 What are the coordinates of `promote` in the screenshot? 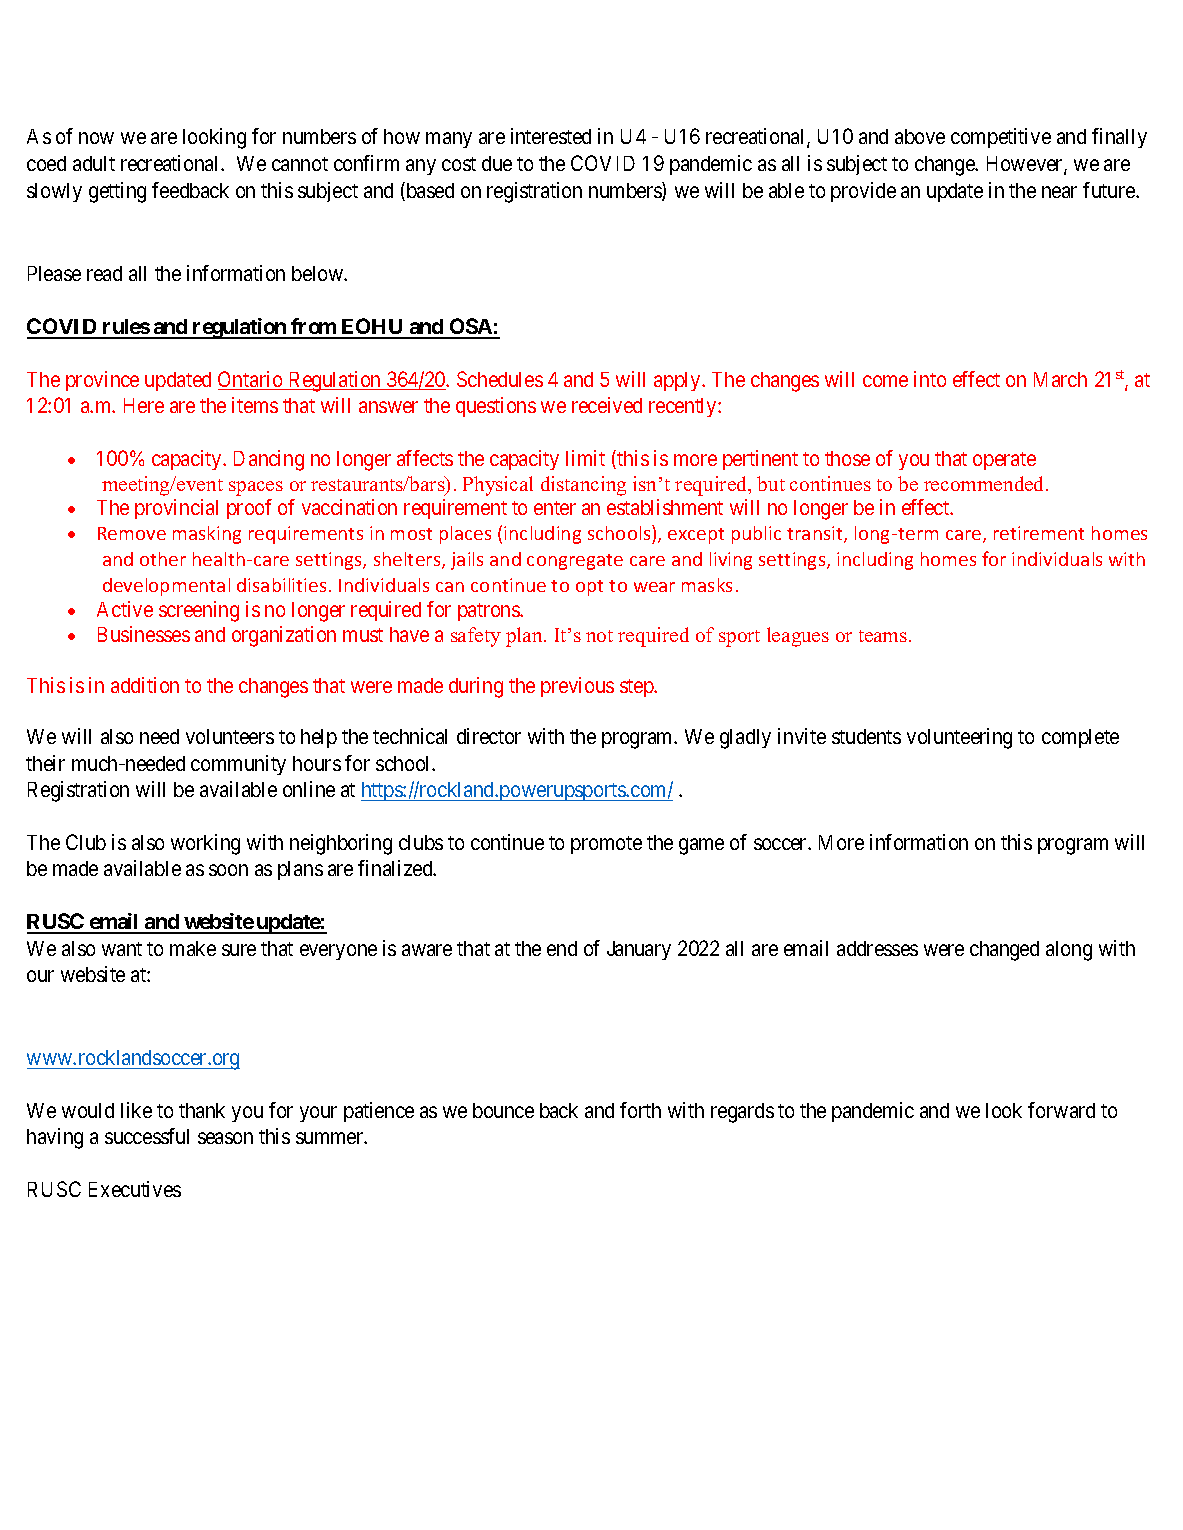 It's located at (606, 845).
